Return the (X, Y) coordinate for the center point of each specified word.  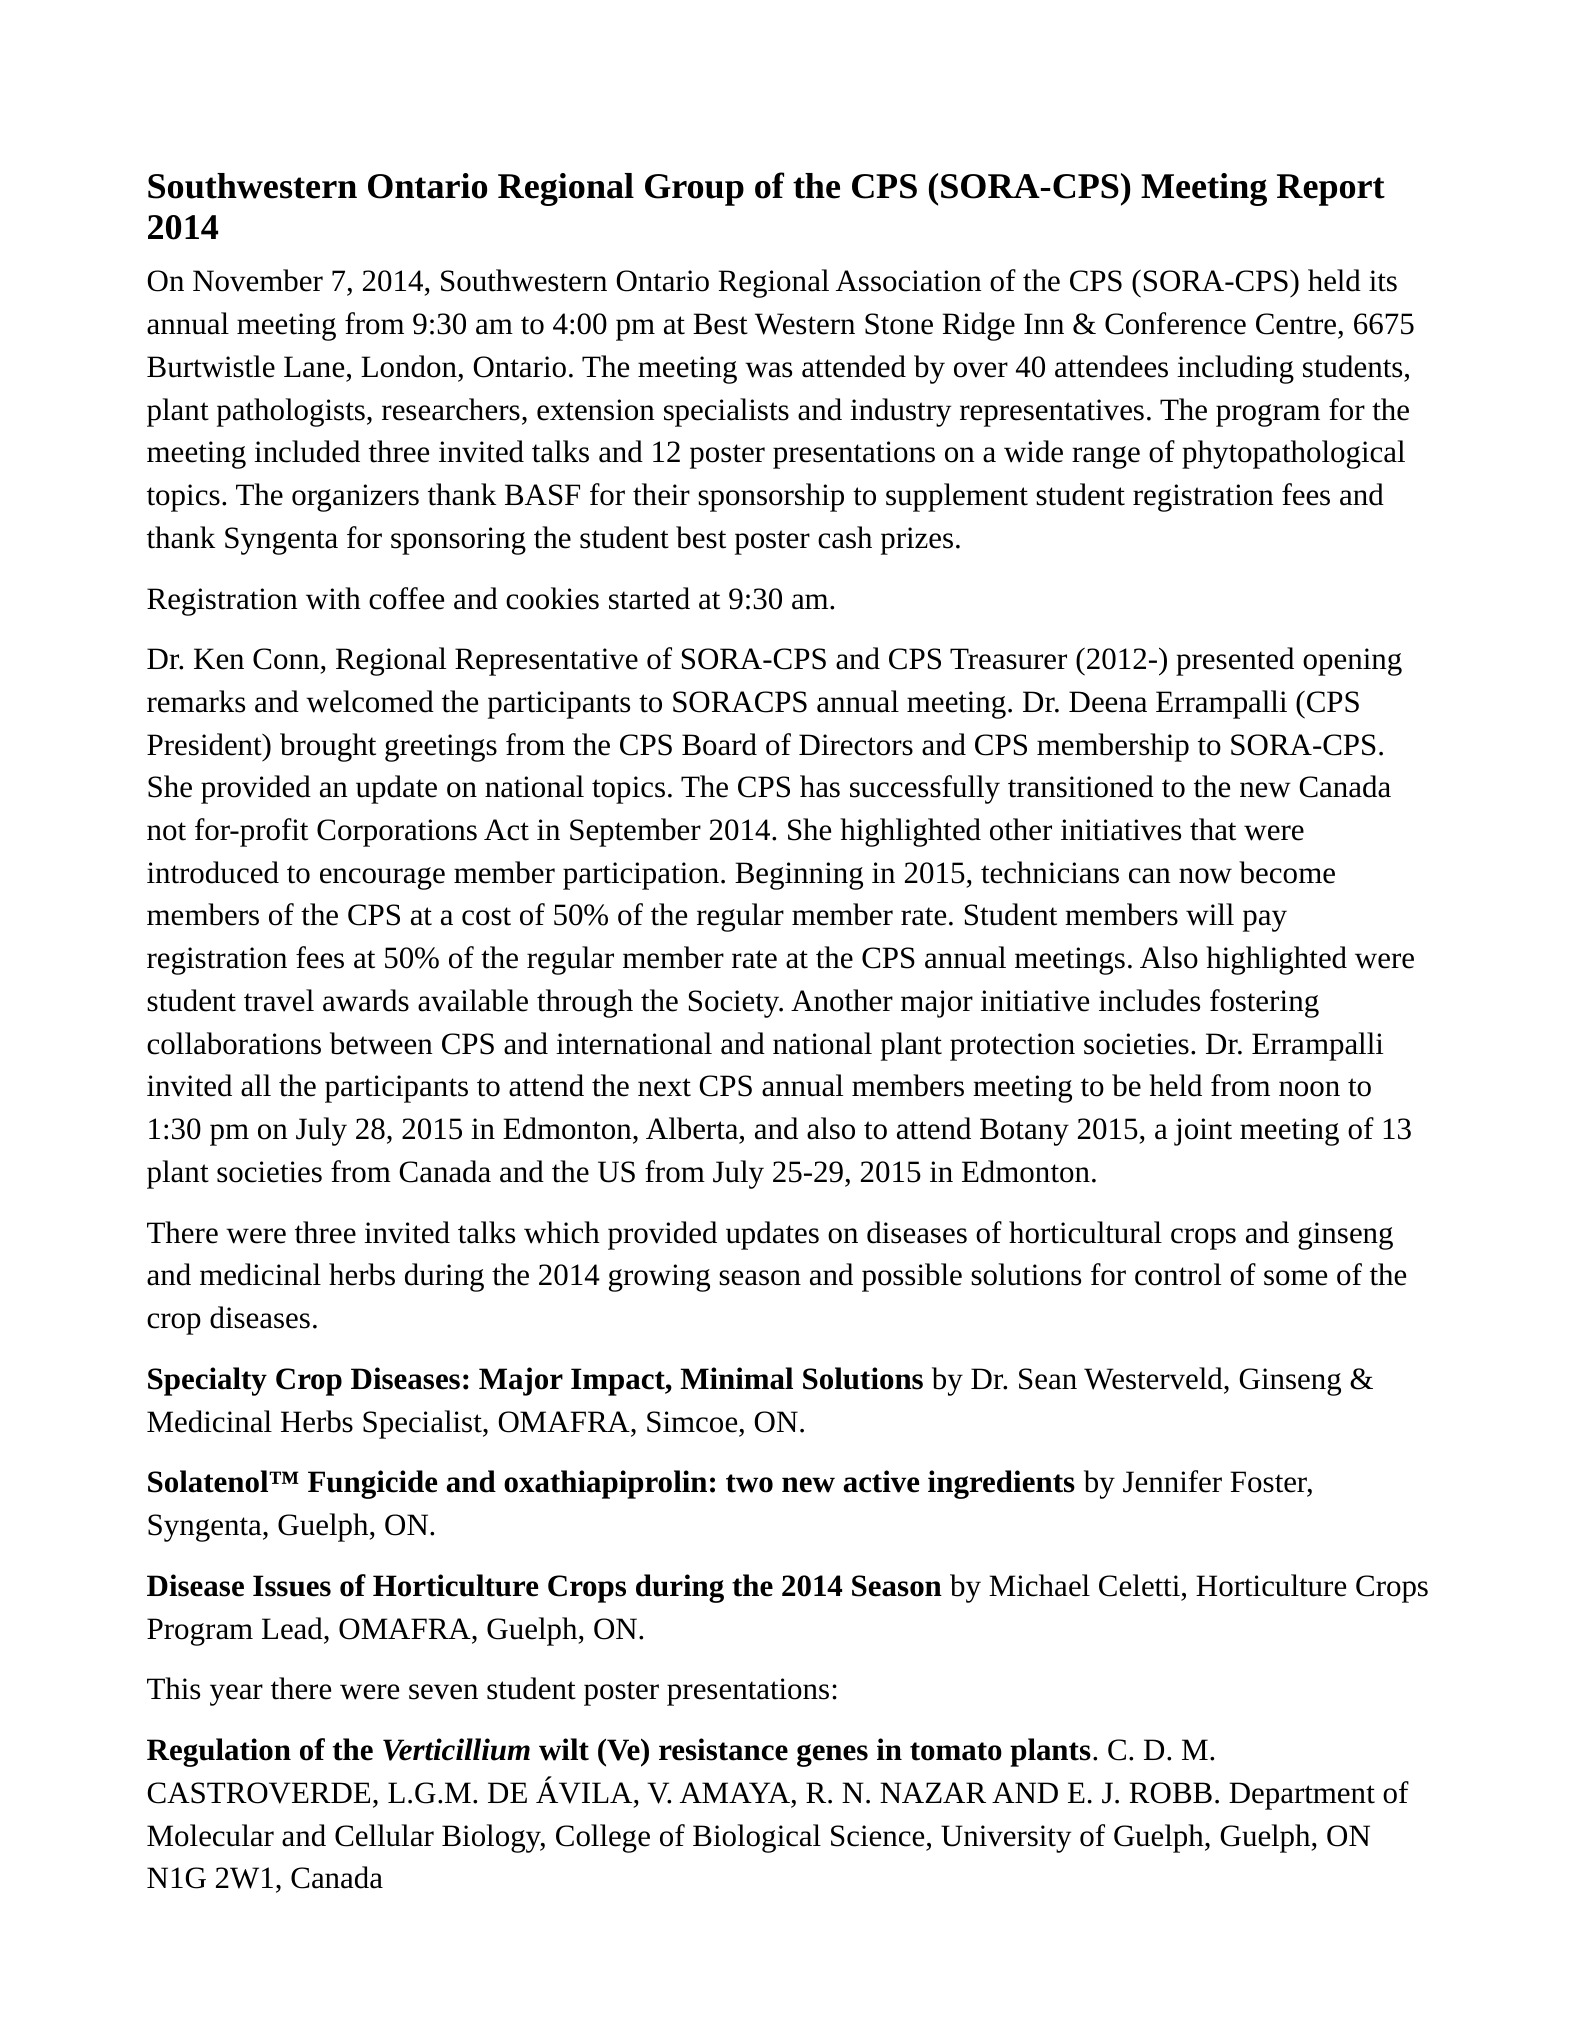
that (1213, 829)
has (820, 786)
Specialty (207, 1381)
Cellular (384, 1835)
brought (328, 747)
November (258, 280)
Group (694, 190)
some (1295, 1278)
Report (1331, 190)
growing (659, 1278)
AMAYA (735, 1792)
